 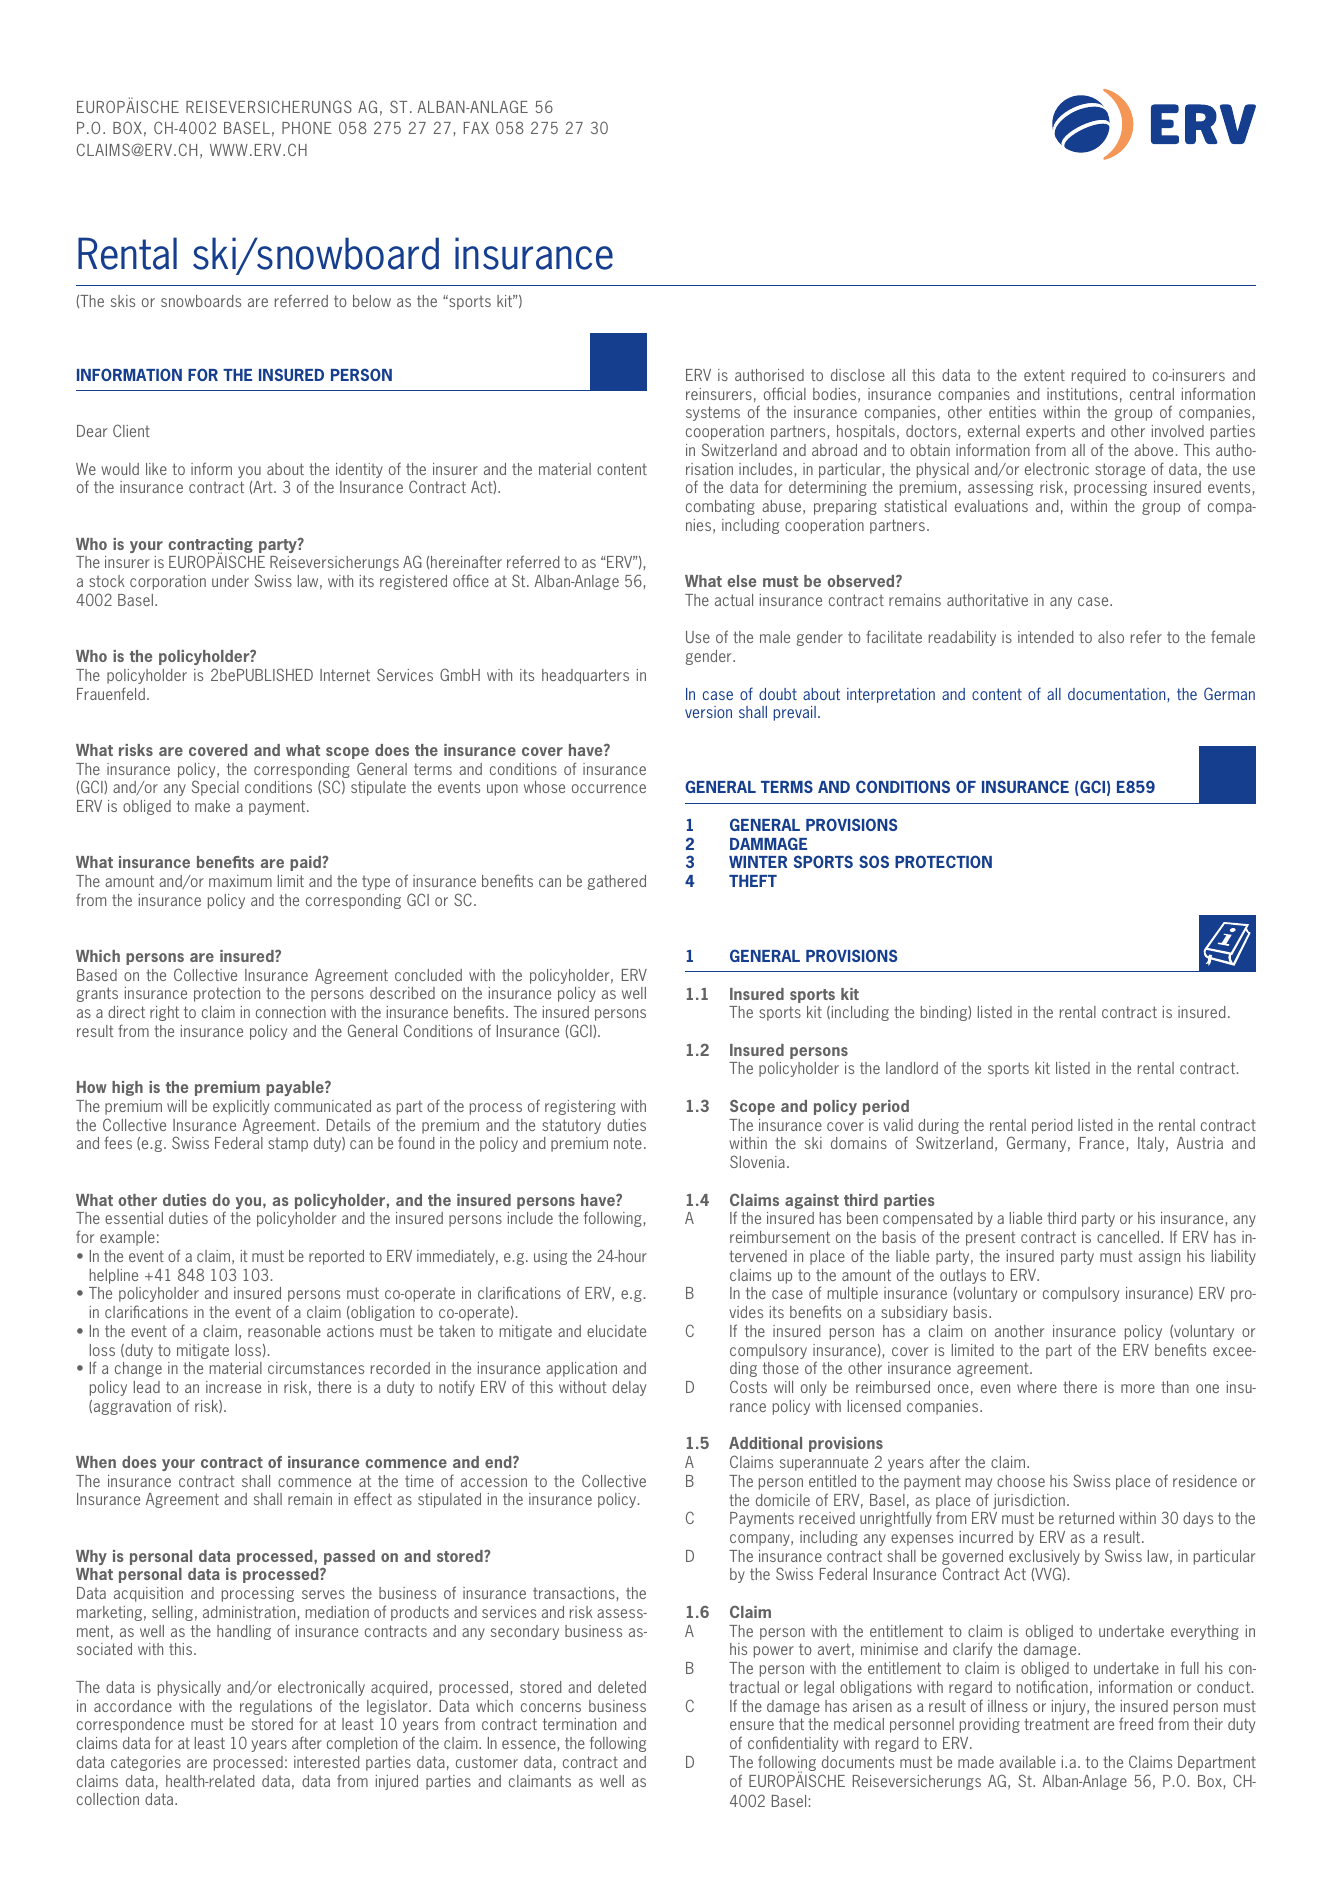 What do you see at coordinates (579, 1724) in the screenshot?
I see `termination` at bounding box center [579, 1724].
